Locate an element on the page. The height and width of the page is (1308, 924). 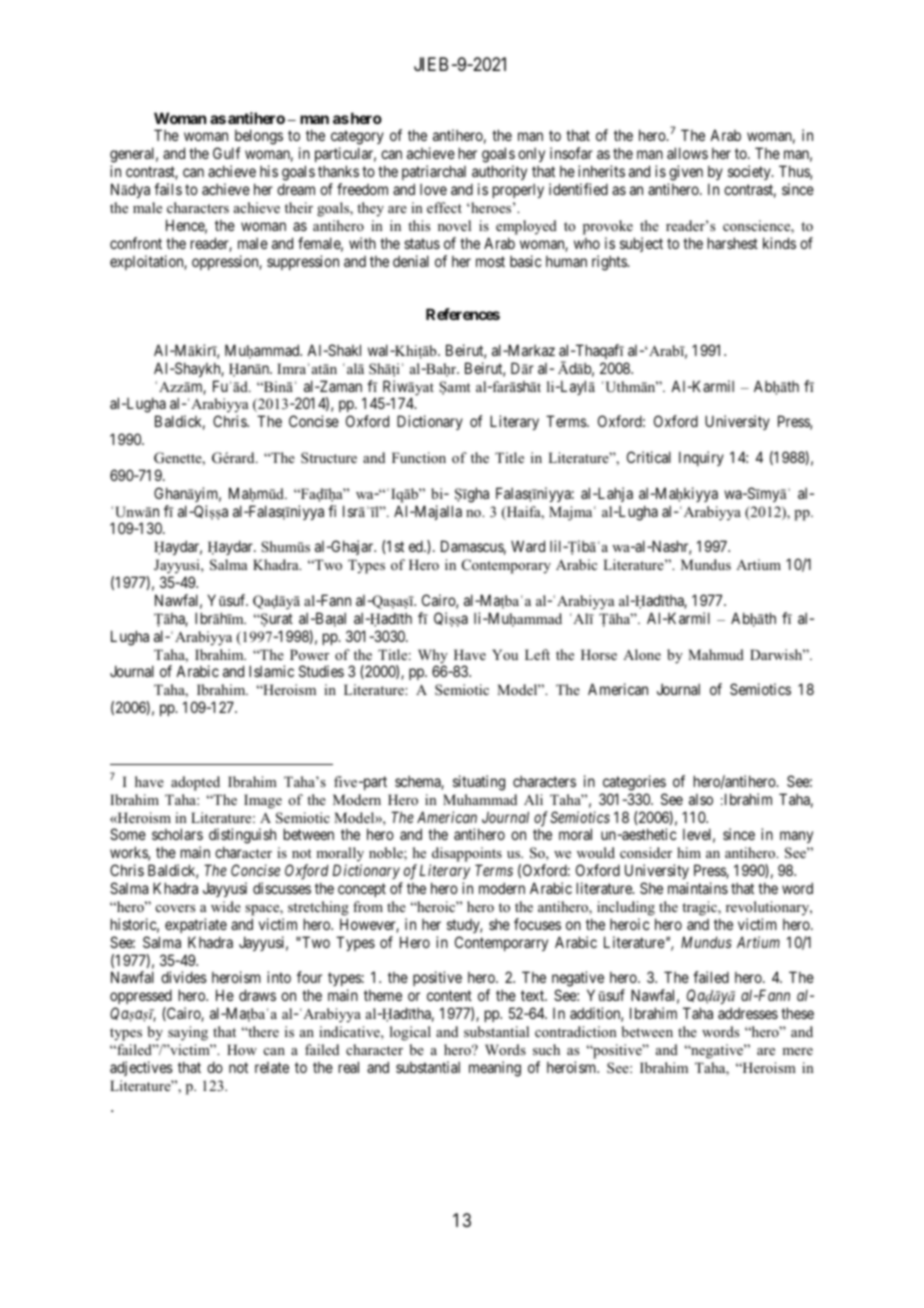
Gulf is located at coordinates (226, 153).
